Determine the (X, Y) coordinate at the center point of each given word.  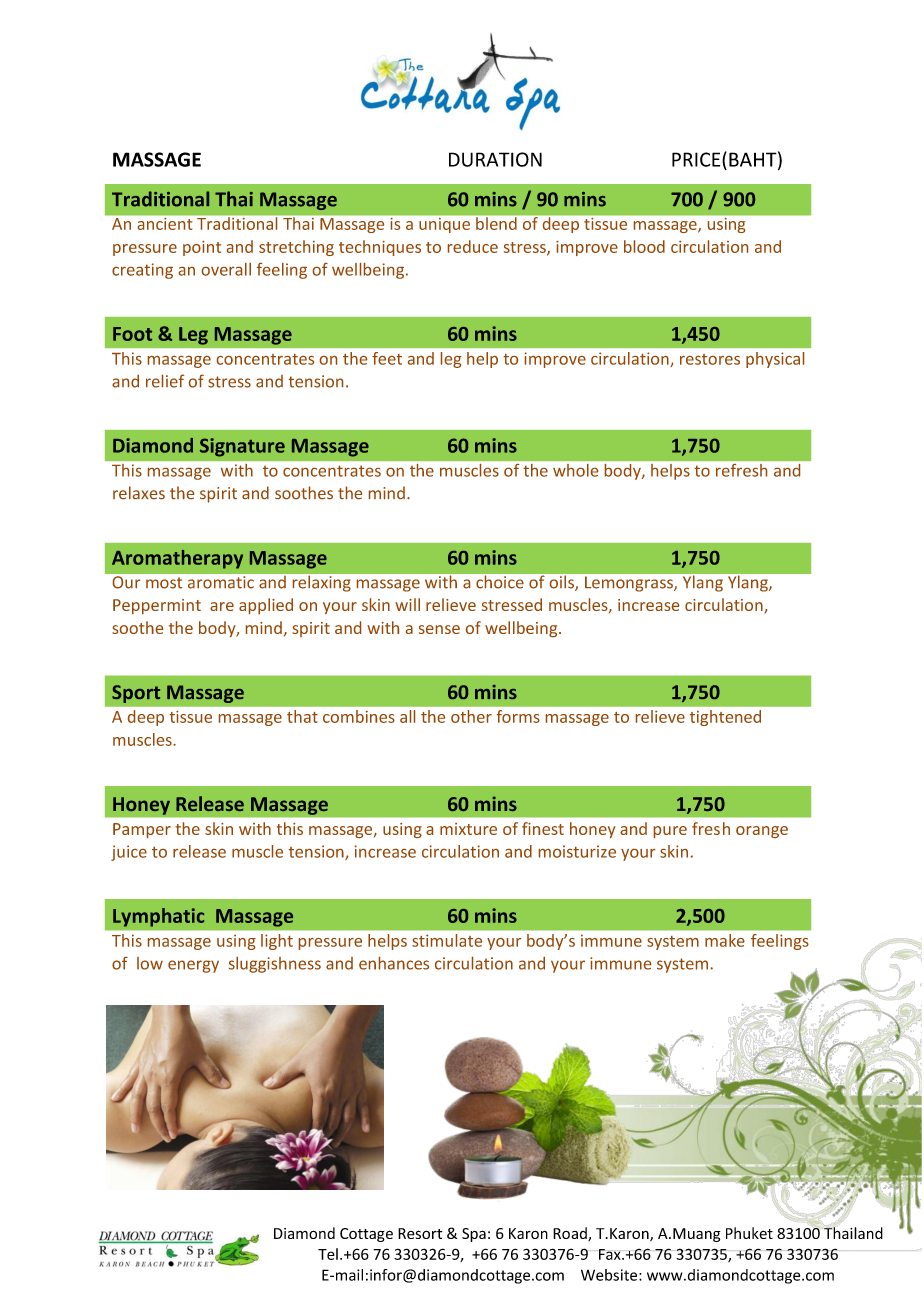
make (725, 940)
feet (387, 358)
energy (193, 966)
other (471, 716)
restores (710, 359)
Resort (420, 1233)
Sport (136, 694)
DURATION (495, 159)
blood (644, 246)
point (202, 248)
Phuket (749, 1233)
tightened (725, 718)
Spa (474, 1235)
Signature (242, 447)
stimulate (447, 940)
